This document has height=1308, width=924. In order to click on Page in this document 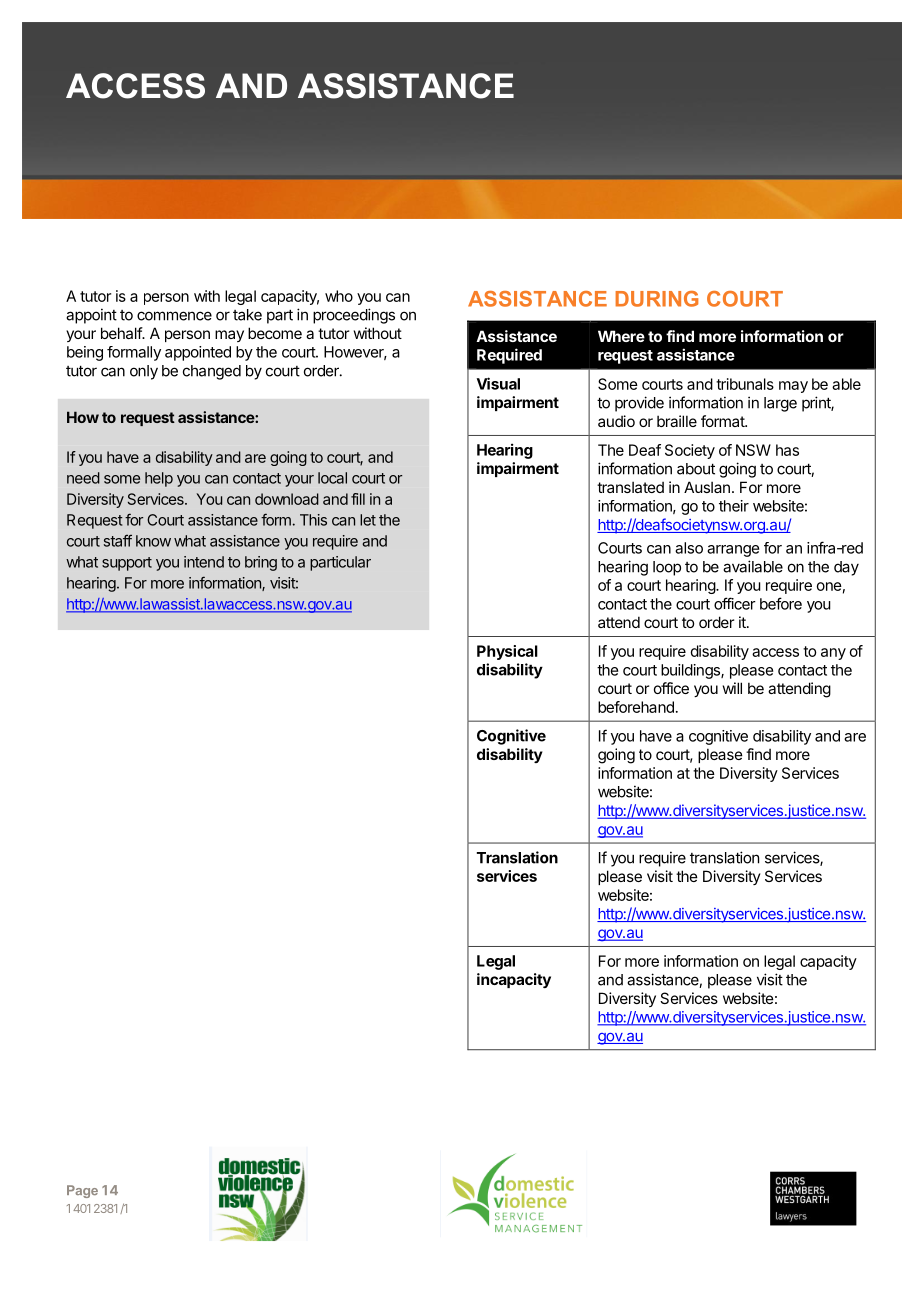, I will do `click(82, 1191)`.
